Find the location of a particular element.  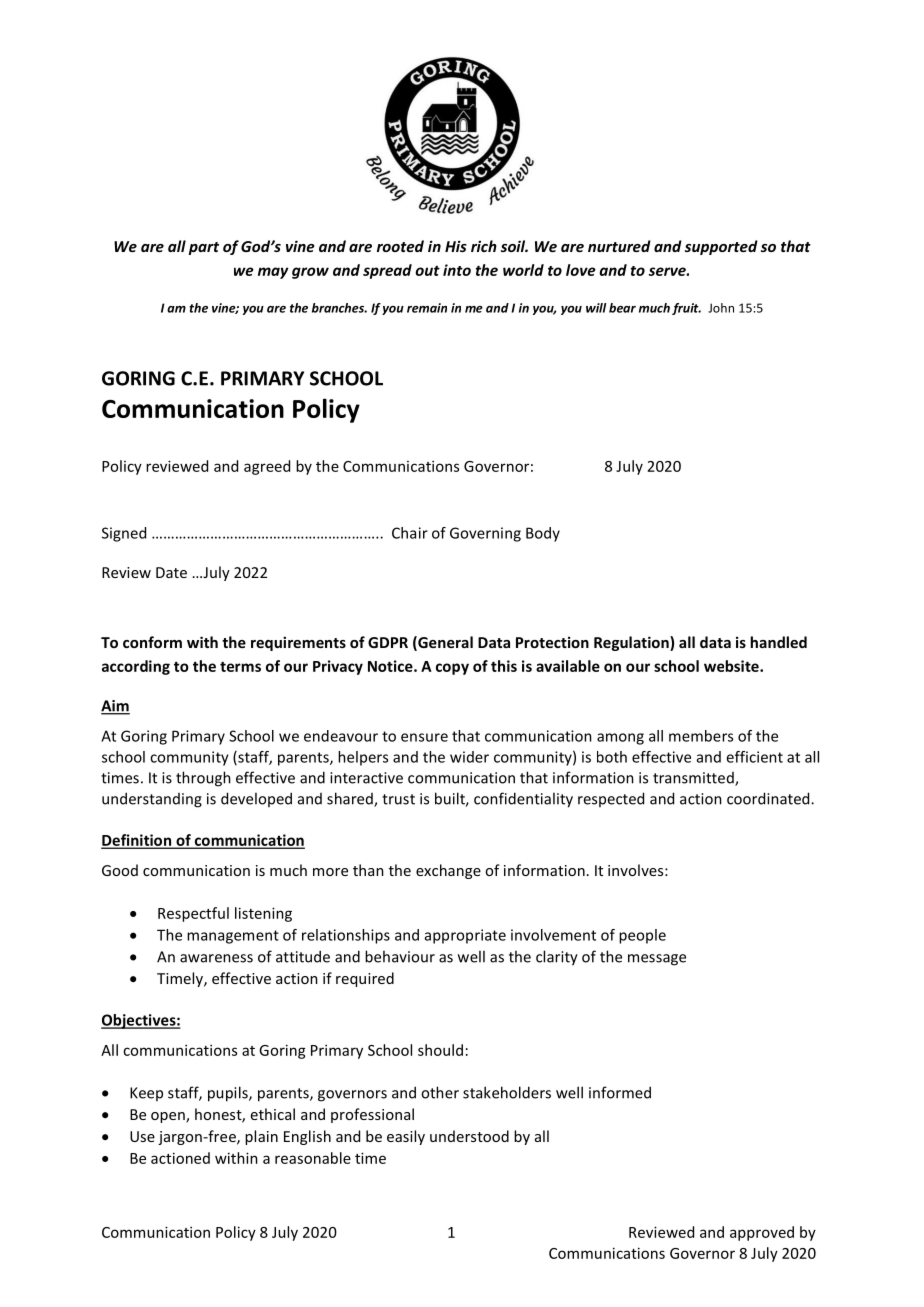

part is located at coordinates (204, 248).
